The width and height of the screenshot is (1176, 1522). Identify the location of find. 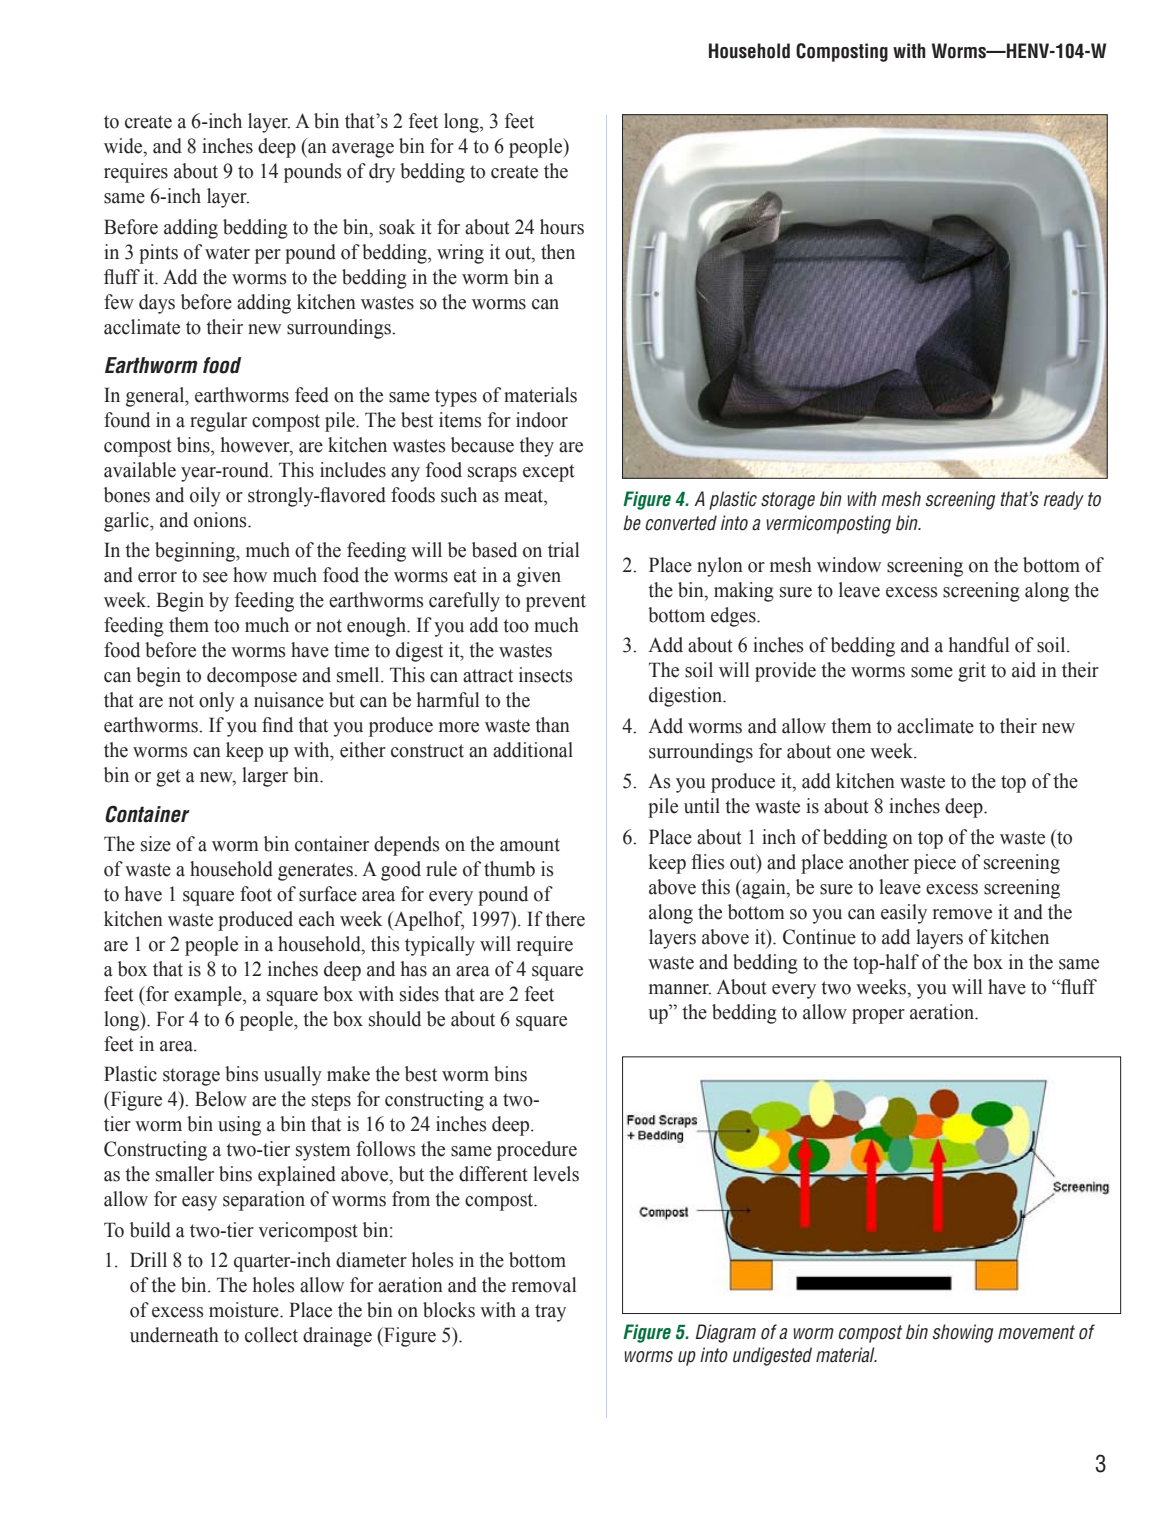
(277, 725).
